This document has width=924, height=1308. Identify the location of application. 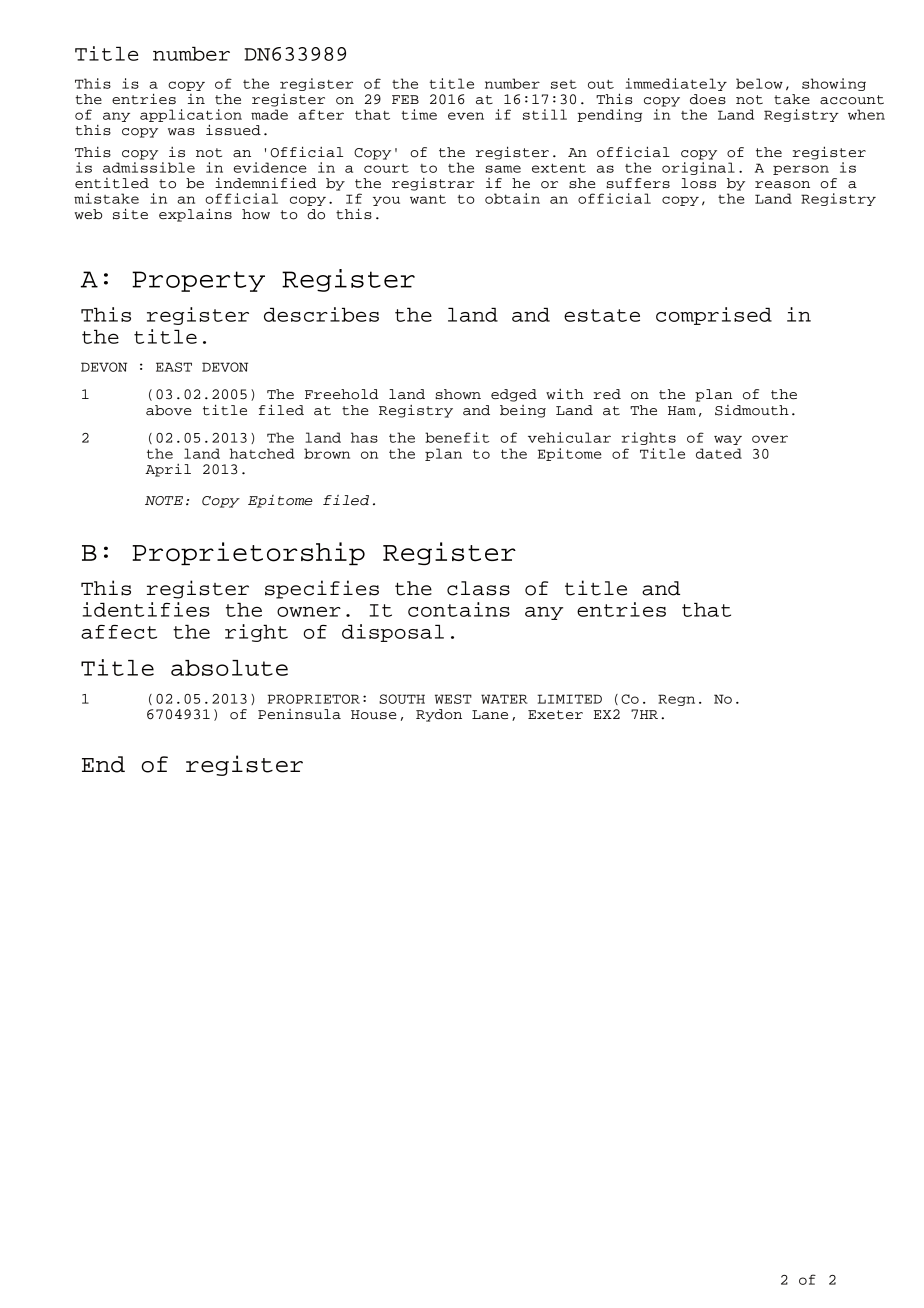
(191, 117).
